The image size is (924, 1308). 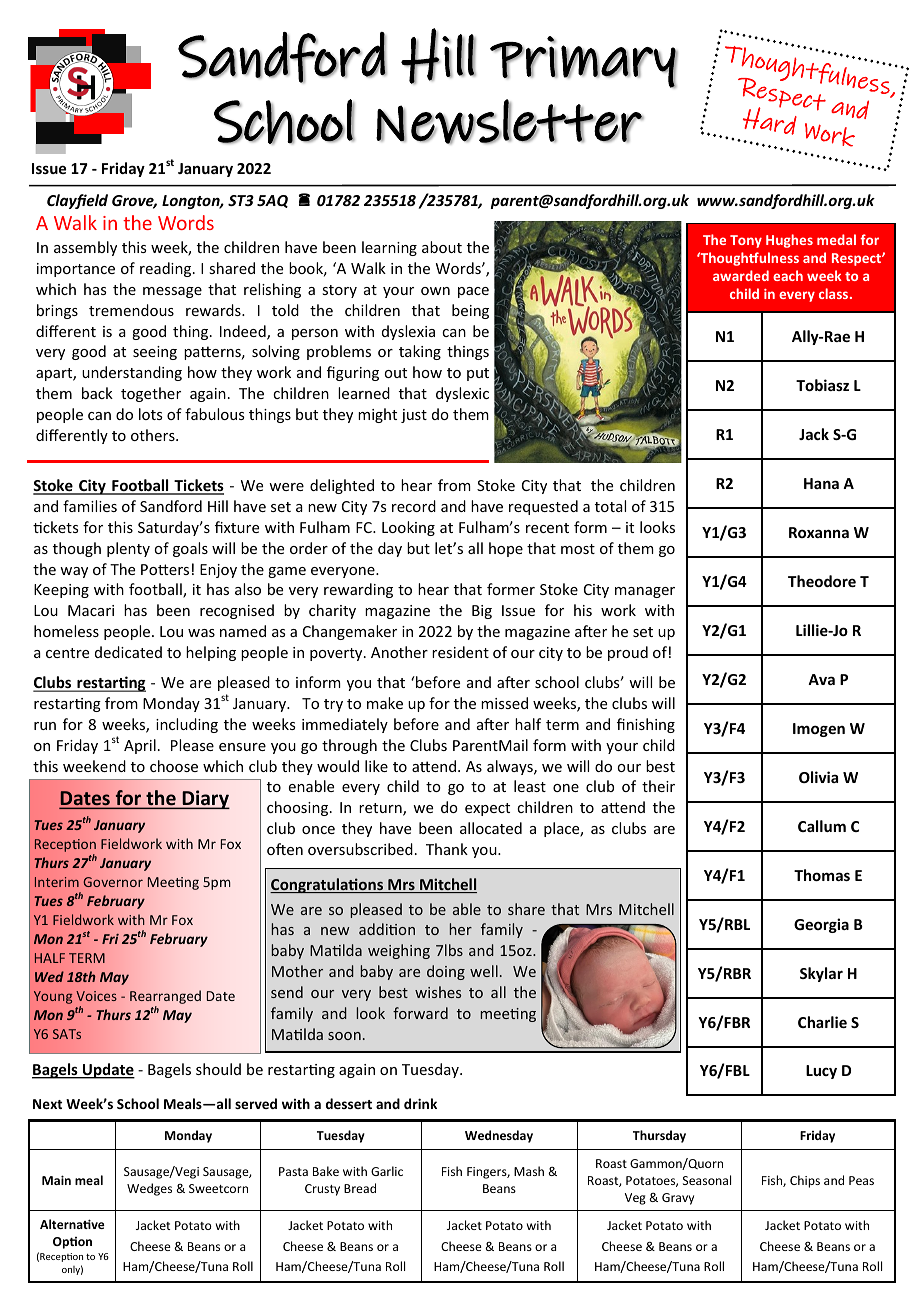 I want to click on Chips, so click(x=805, y=1181).
